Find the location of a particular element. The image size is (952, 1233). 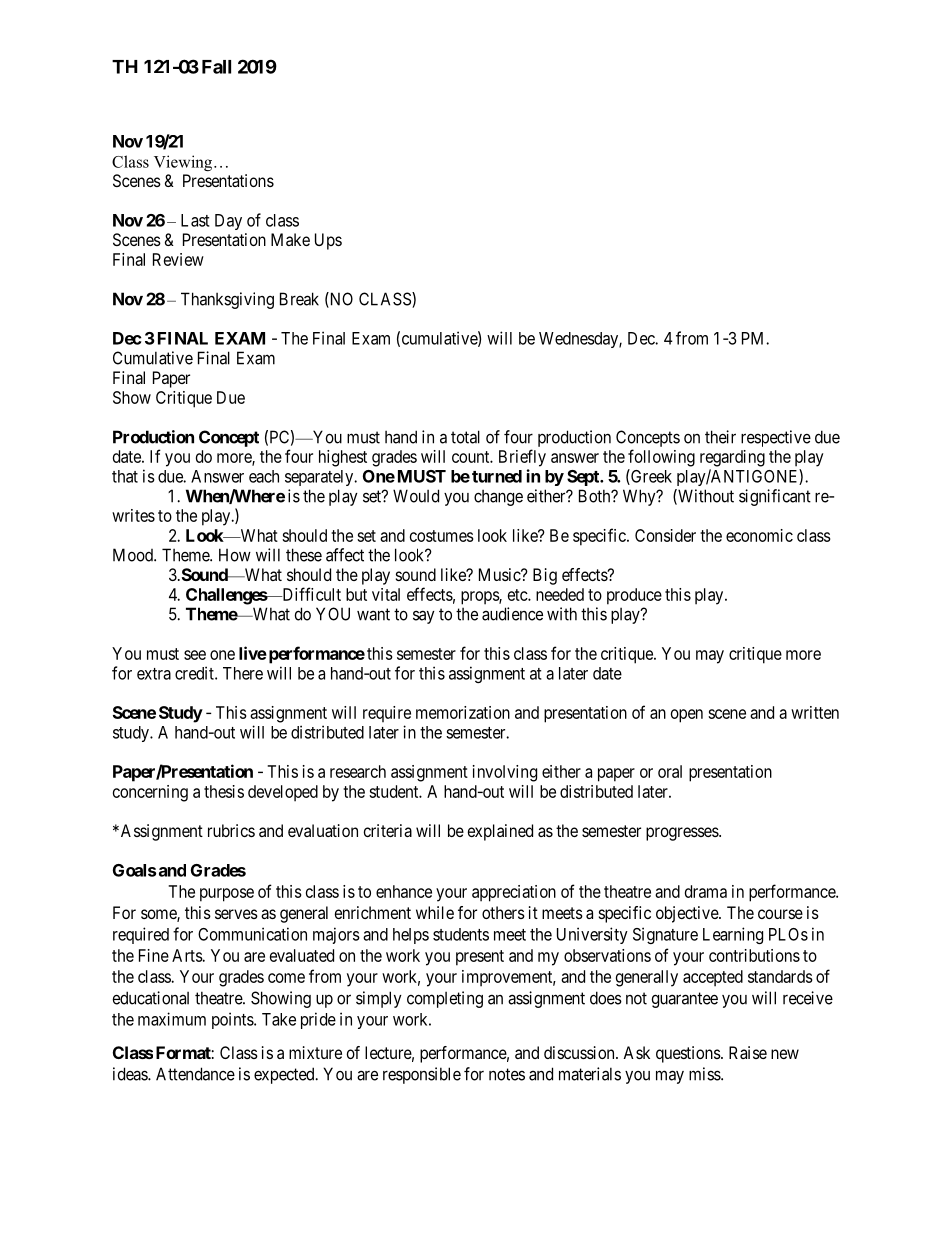

notes is located at coordinates (507, 1074).
